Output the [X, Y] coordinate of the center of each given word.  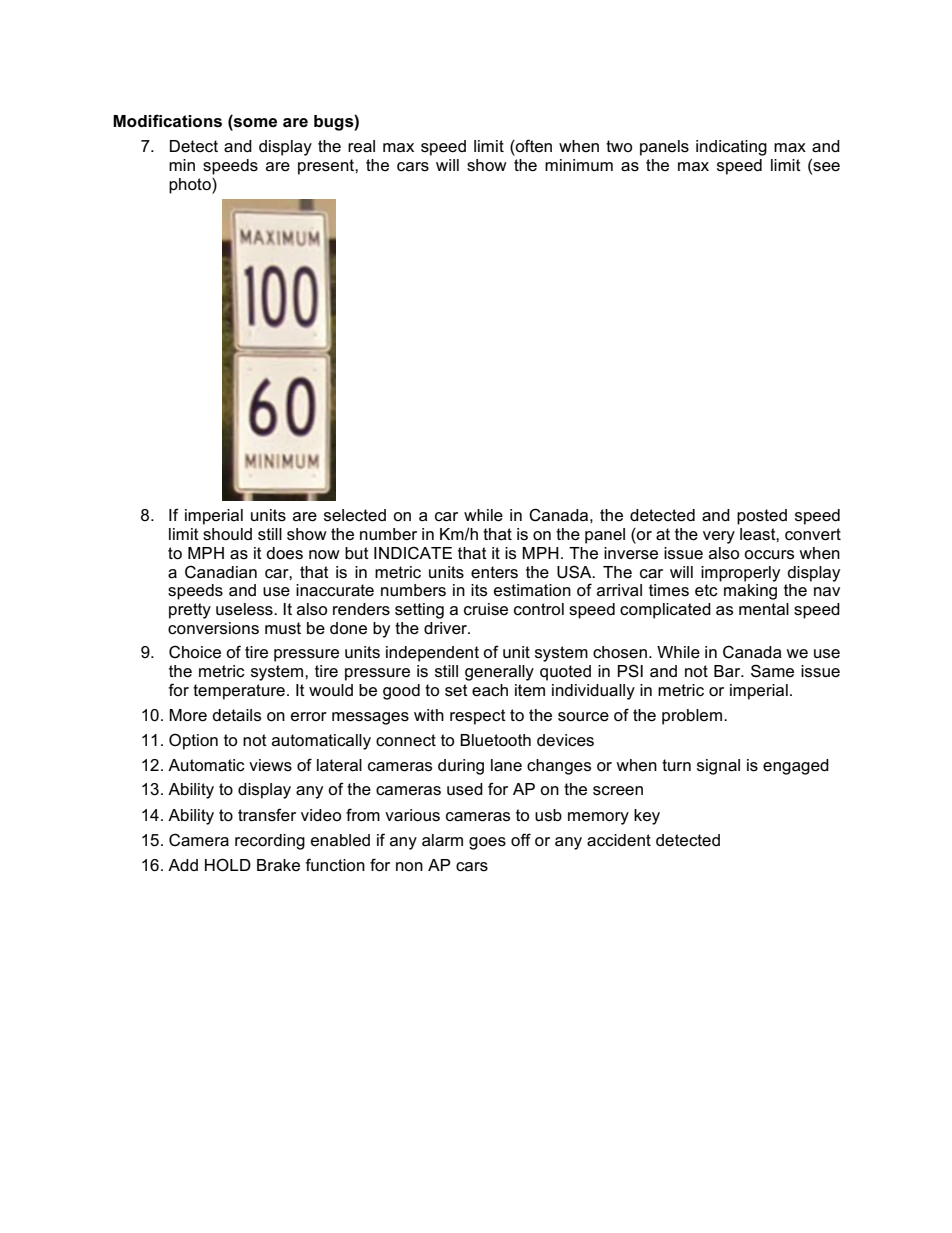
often [533, 147]
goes [487, 843]
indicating [731, 148]
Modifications [167, 121]
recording [270, 842]
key [647, 817]
